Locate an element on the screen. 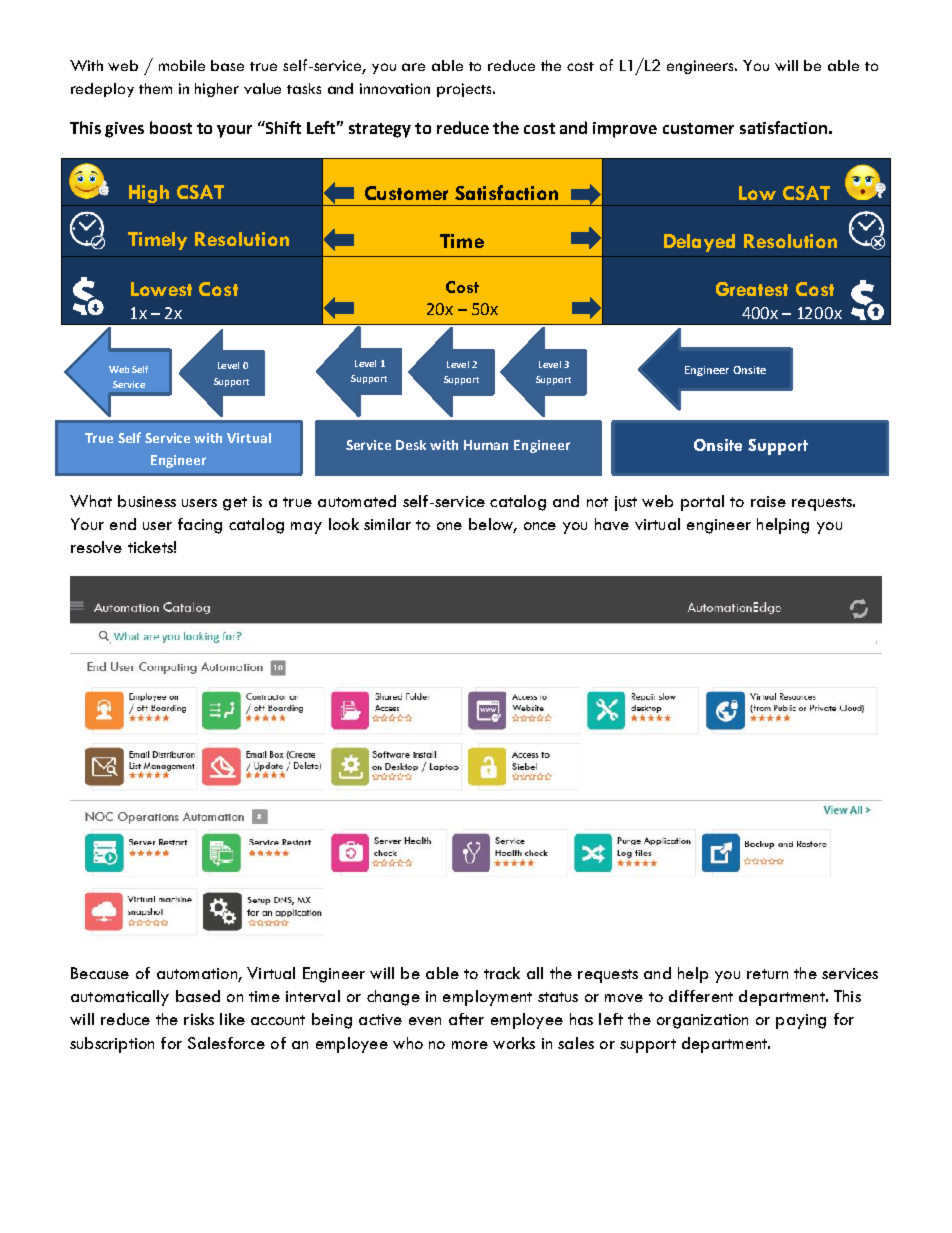 This screenshot has height=1233, width=952. after is located at coordinates (466, 1019).
